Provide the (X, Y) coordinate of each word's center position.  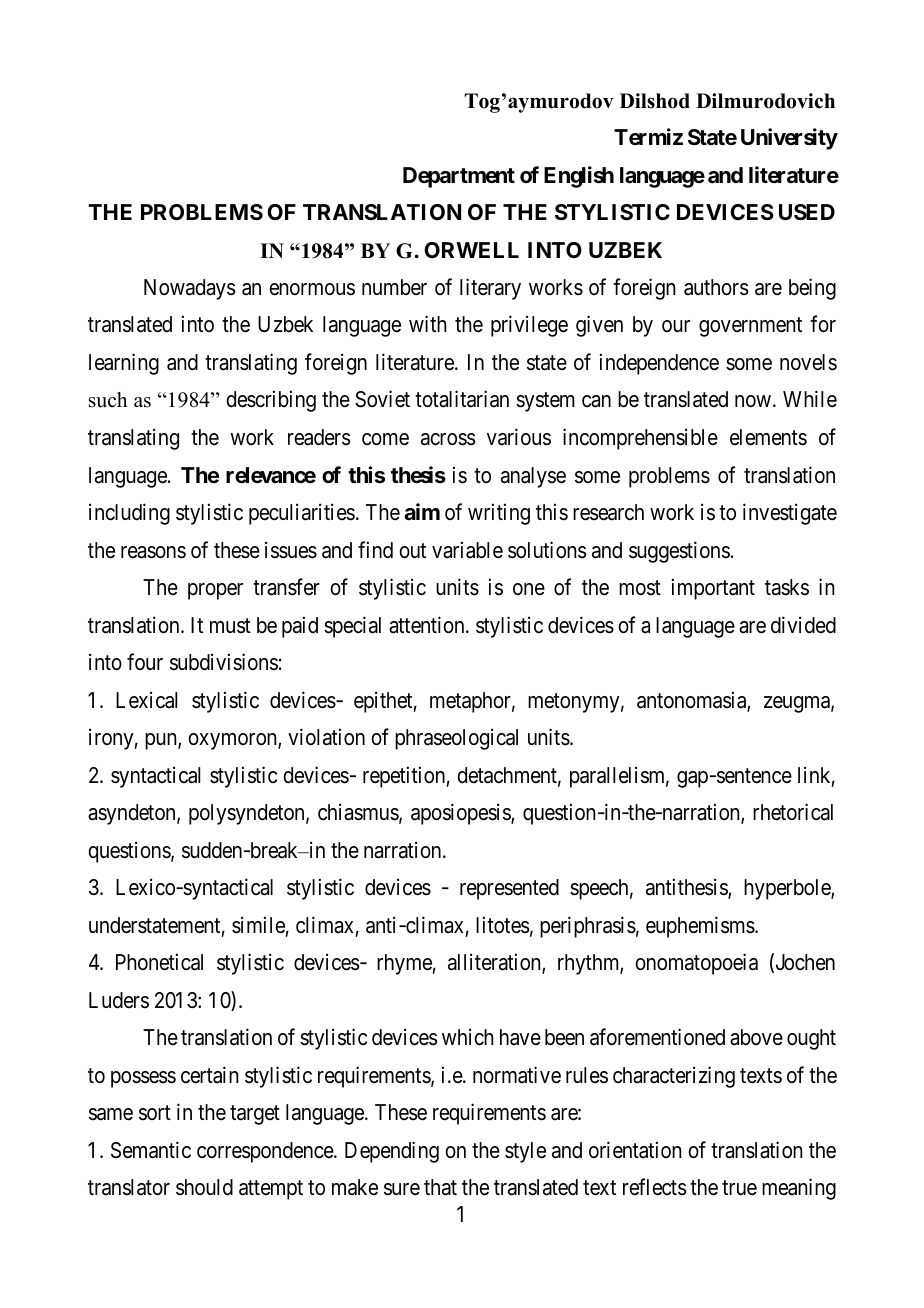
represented (509, 889)
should (204, 1187)
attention (428, 625)
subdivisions (224, 662)
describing (271, 401)
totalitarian (462, 399)
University (789, 139)
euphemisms (700, 927)
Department (459, 177)
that (440, 1187)
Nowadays (190, 289)
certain (209, 1075)
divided (803, 625)
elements (768, 437)
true (739, 1188)
